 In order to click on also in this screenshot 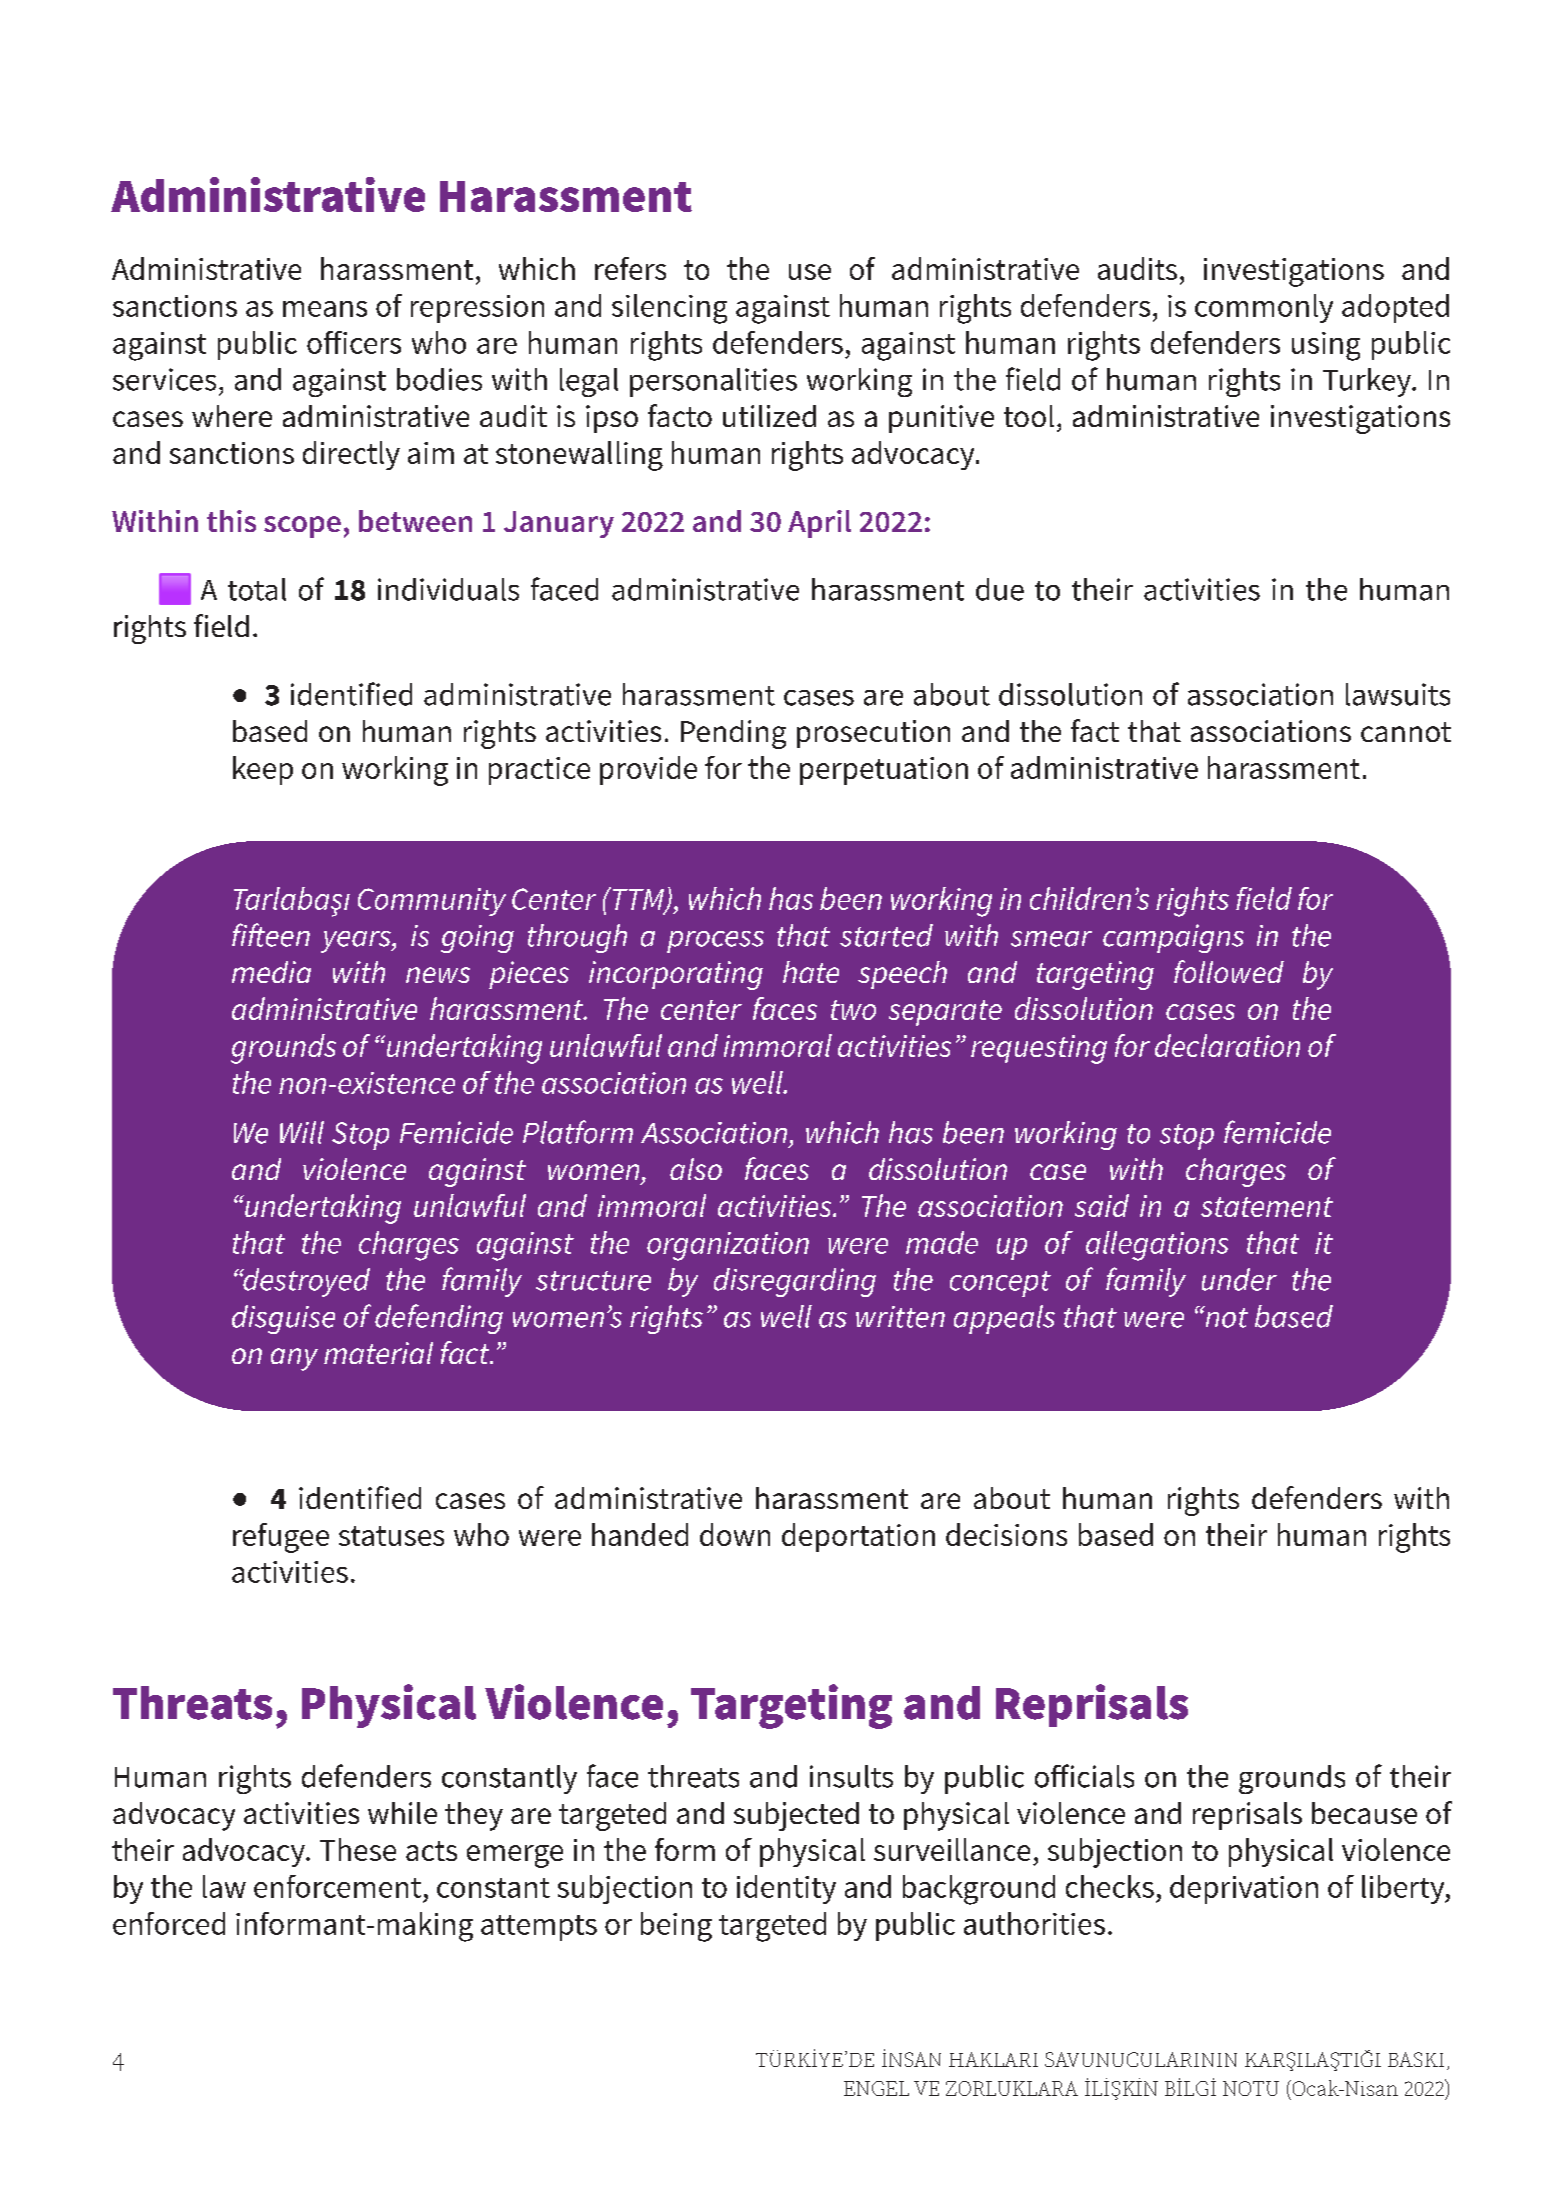, I will do `click(696, 1169)`.
